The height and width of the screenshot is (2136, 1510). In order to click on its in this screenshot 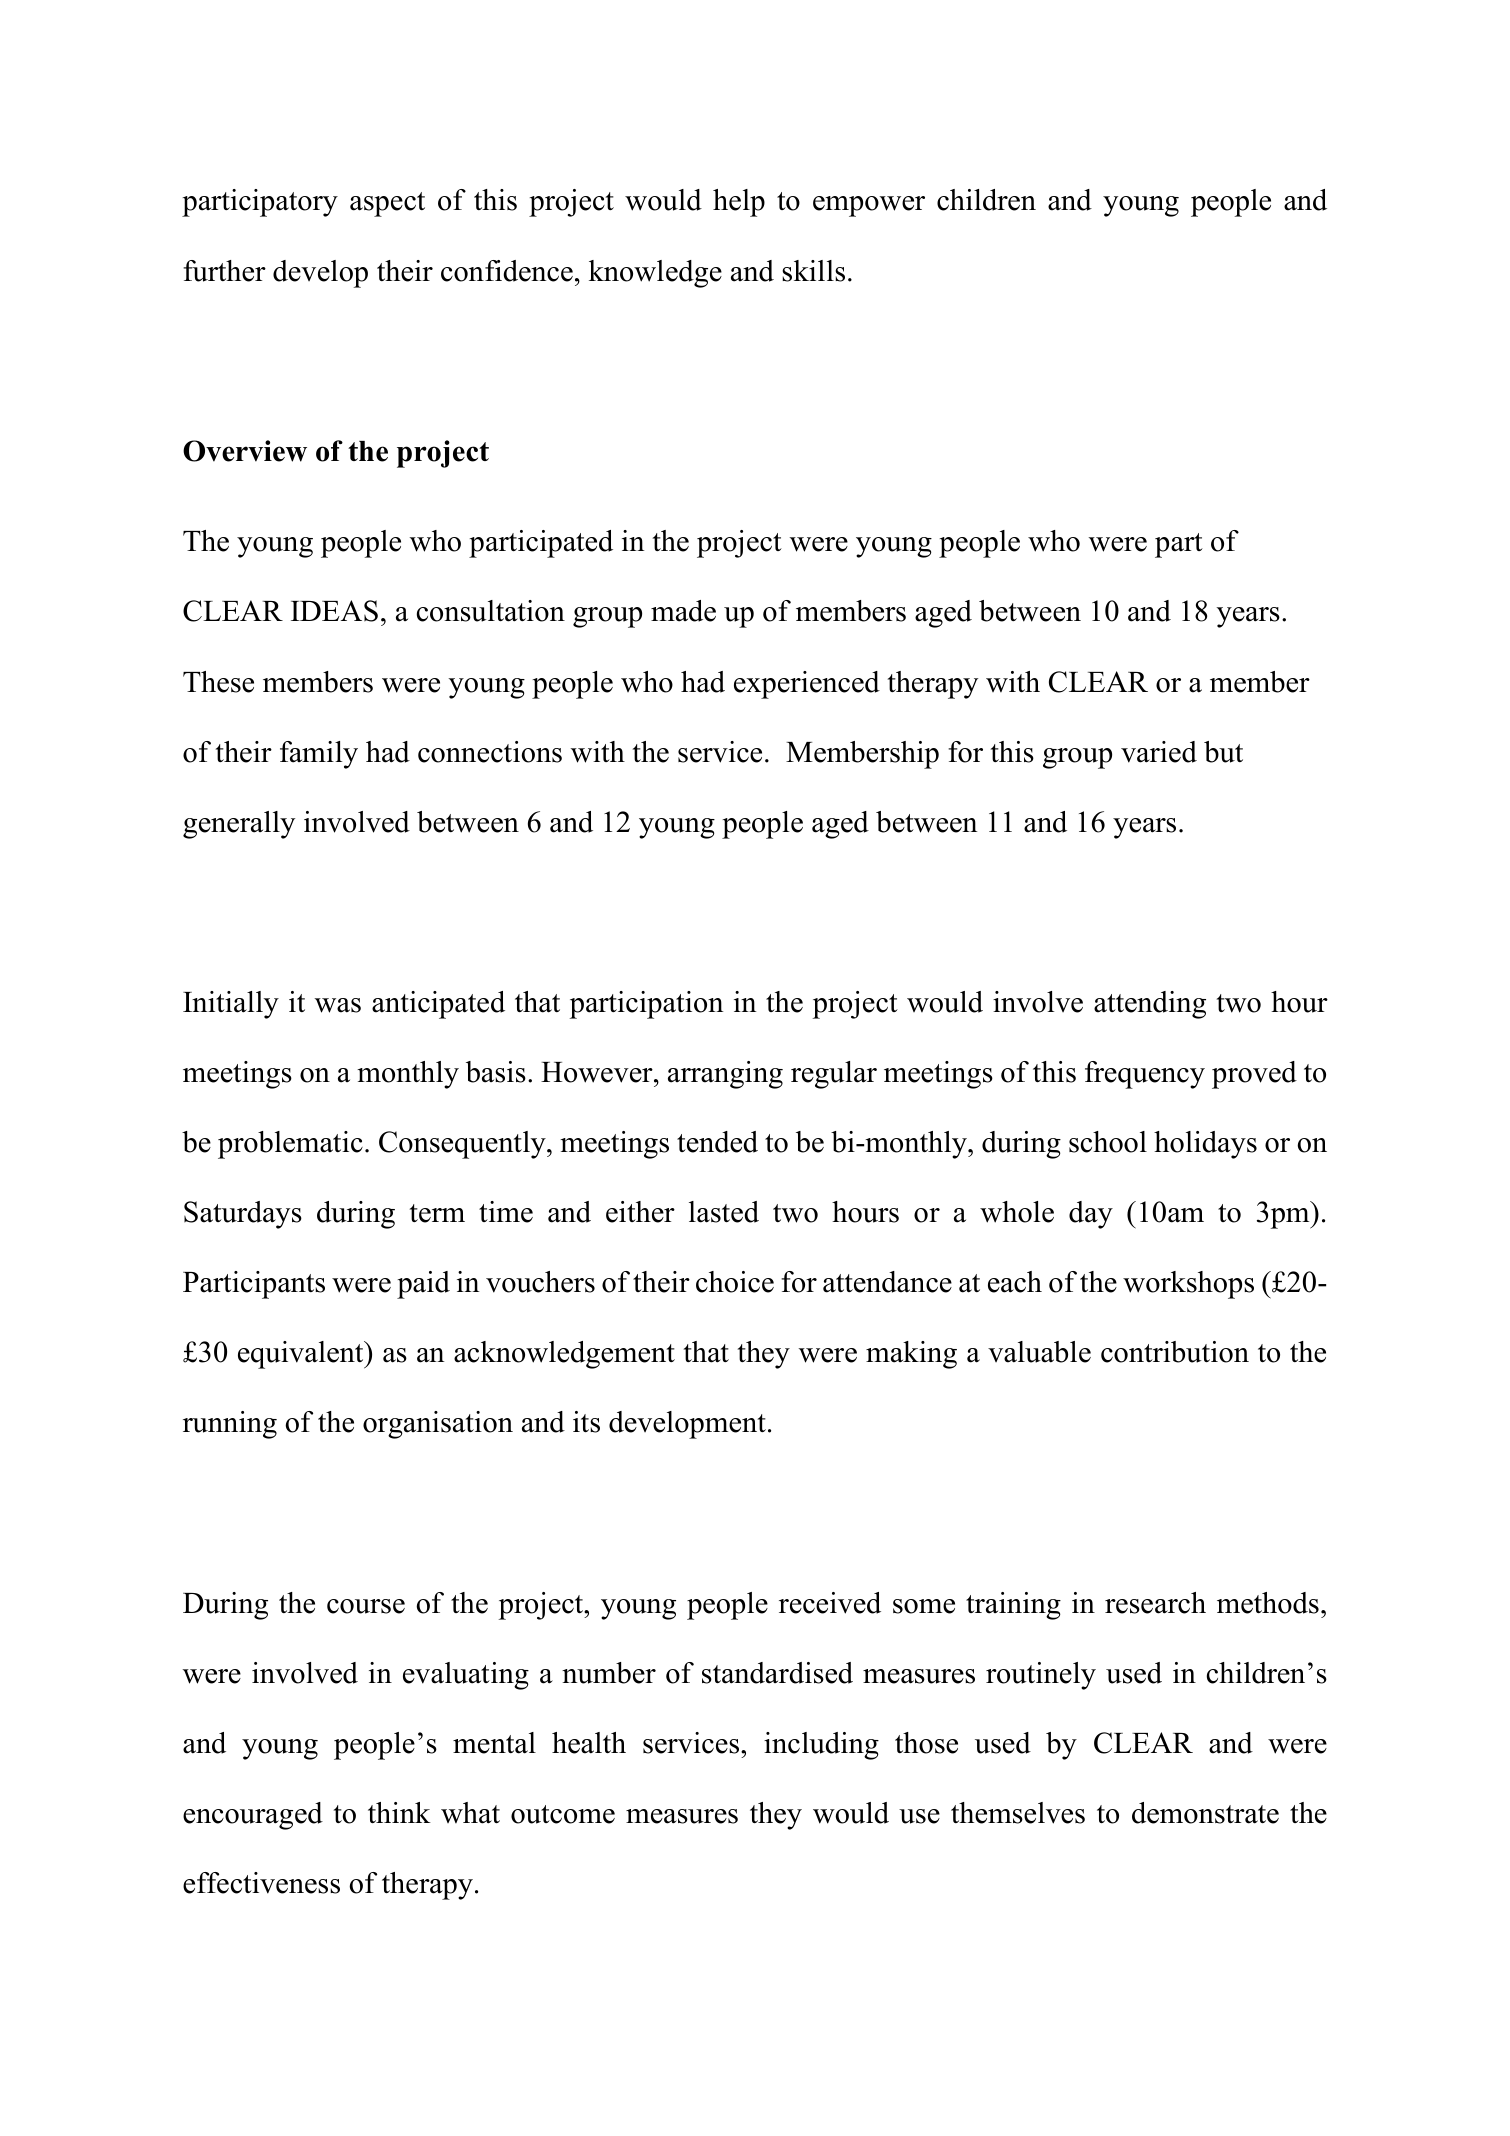, I will do `click(586, 1422)`.
